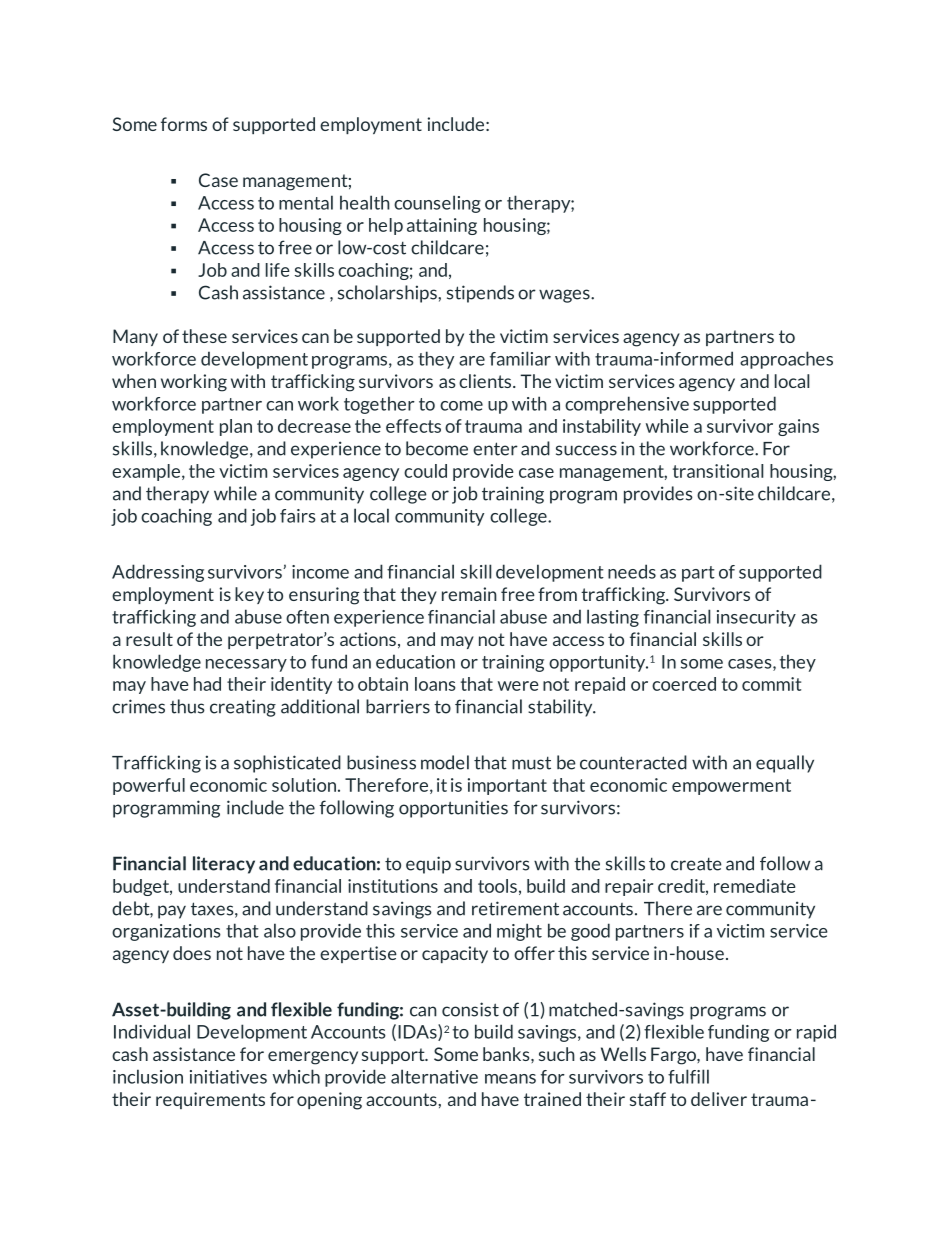 Image resolution: width=952 pixels, height=1233 pixels. Describe the element at coordinates (510, 1079) in the screenshot. I see `means` at that location.
